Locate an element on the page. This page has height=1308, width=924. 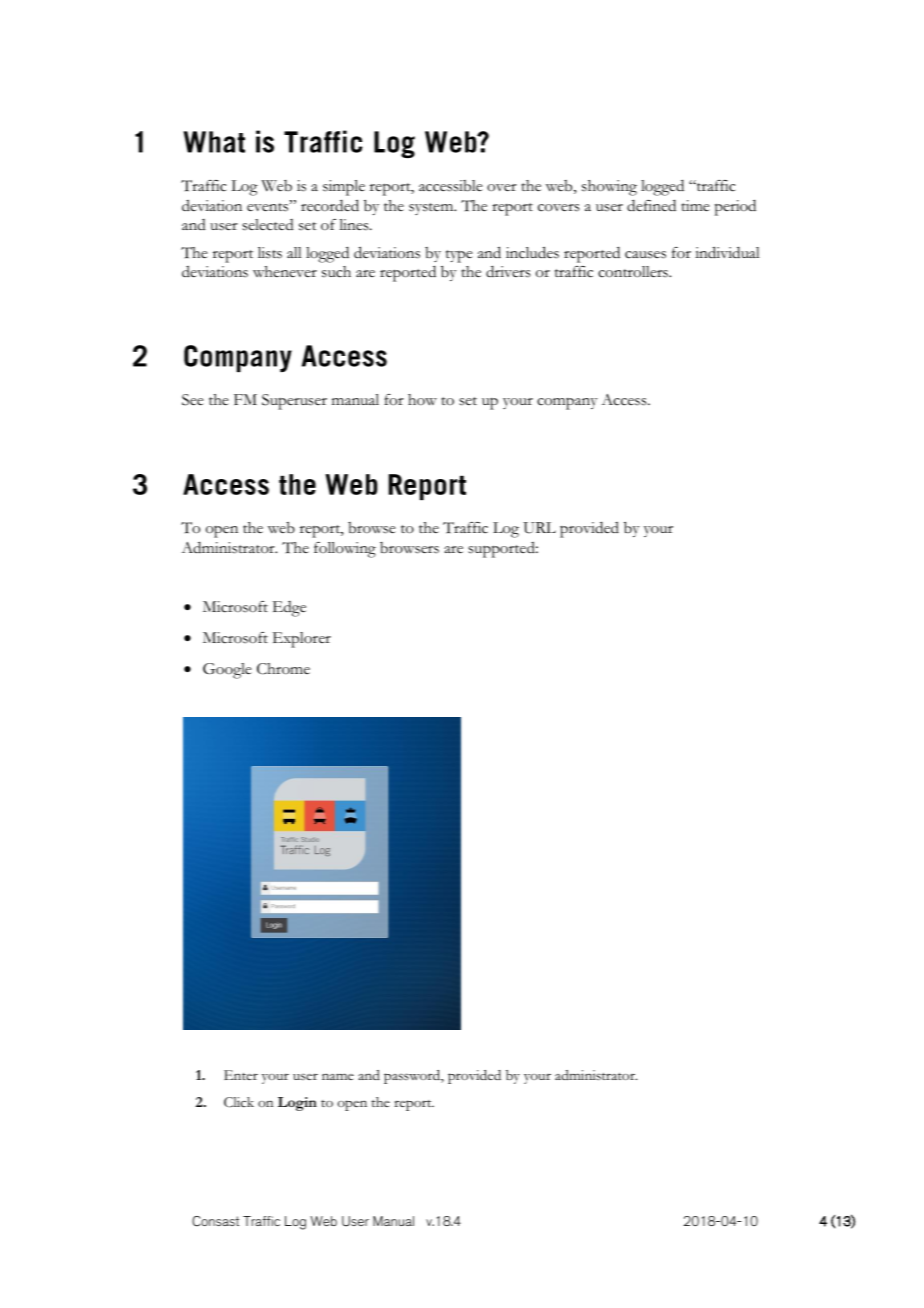
See is located at coordinates (193, 400).
